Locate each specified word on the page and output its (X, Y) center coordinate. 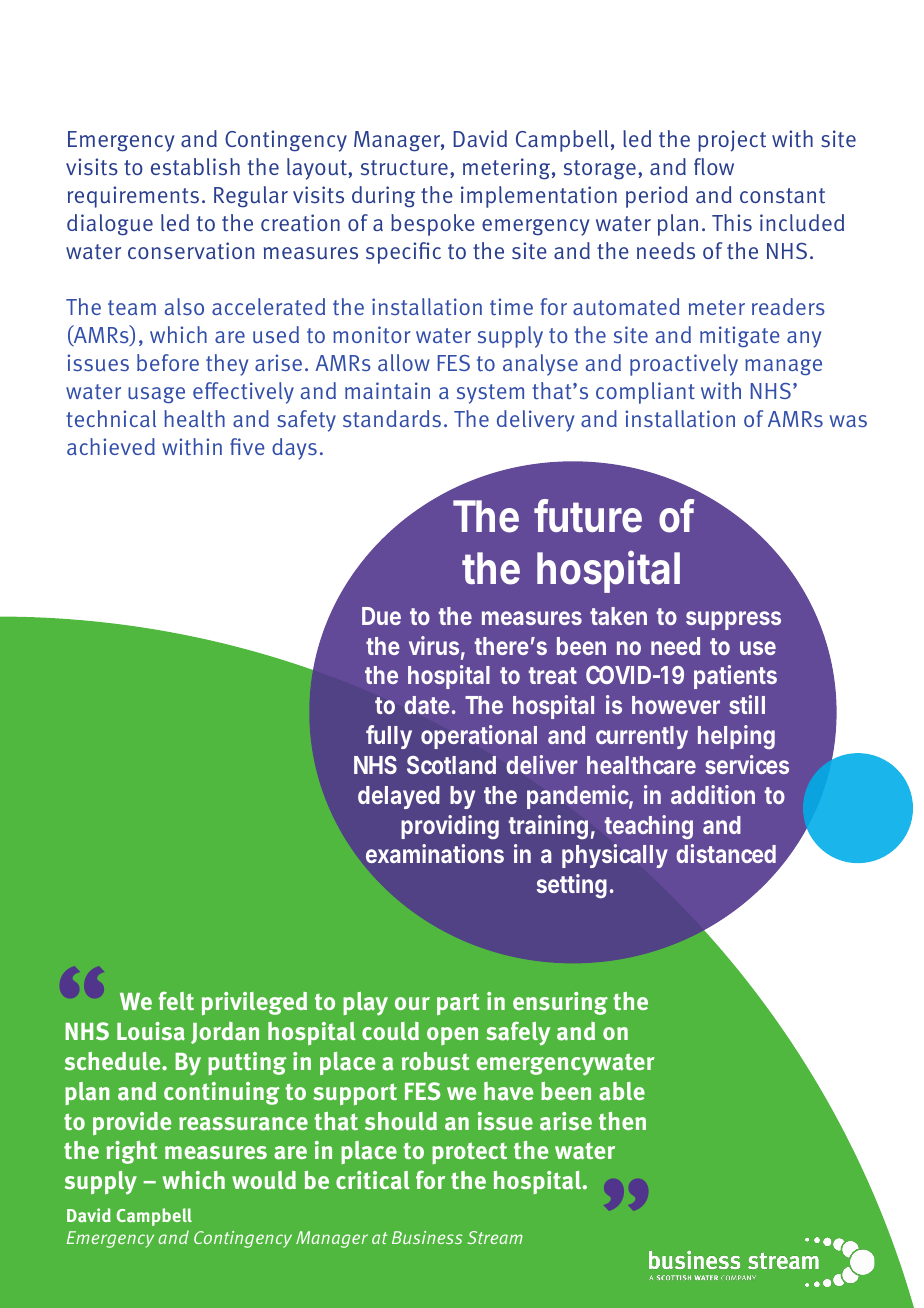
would (264, 1180)
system (490, 394)
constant (782, 196)
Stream (495, 1237)
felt (176, 1000)
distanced (726, 853)
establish (195, 167)
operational (479, 737)
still (747, 704)
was (848, 421)
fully (389, 737)
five (247, 446)
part (458, 1004)
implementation (539, 197)
